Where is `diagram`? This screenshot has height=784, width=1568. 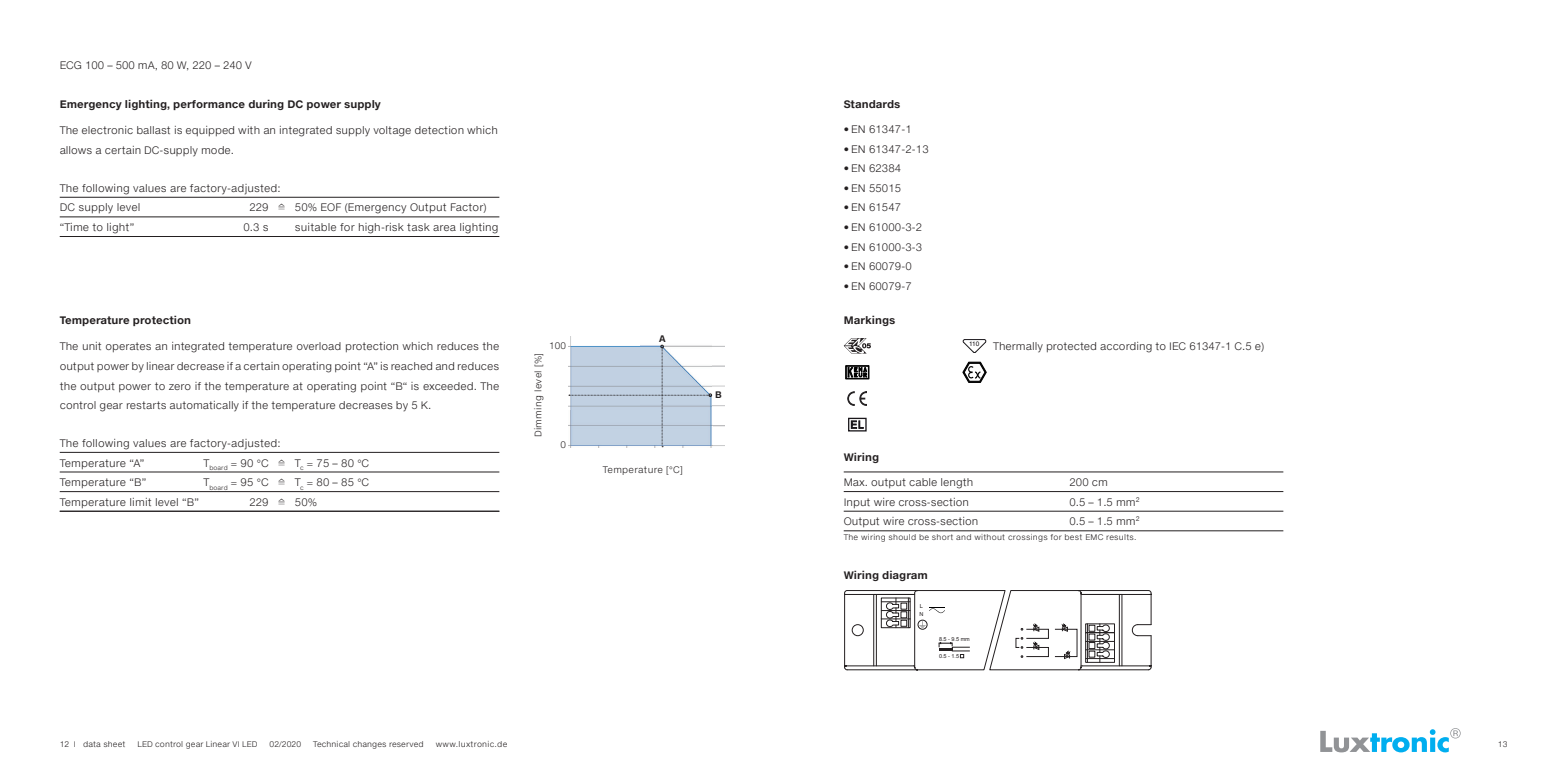
diagram is located at coordinates (904, 576).
